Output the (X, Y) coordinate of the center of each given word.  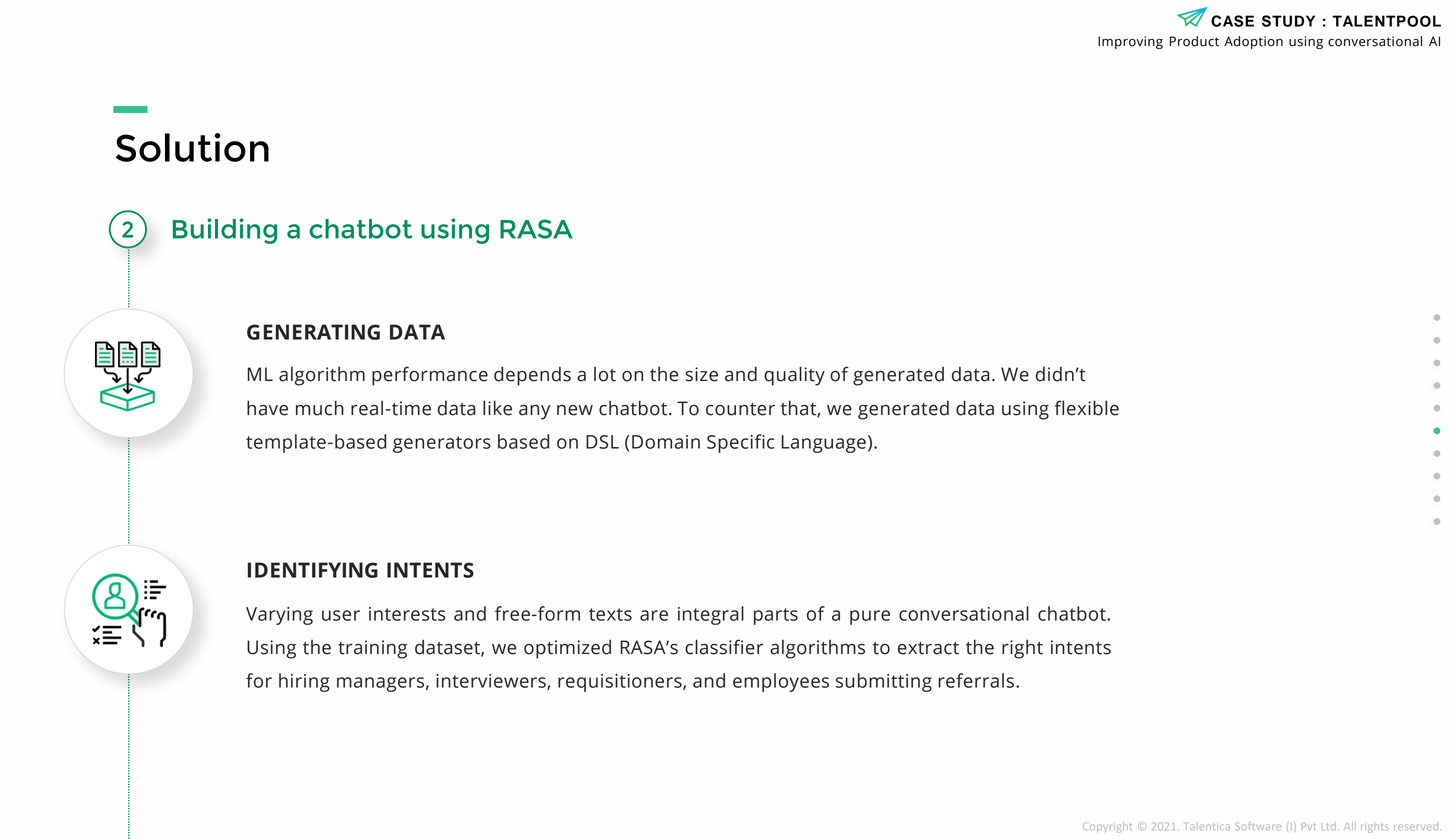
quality (794, 376)
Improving (1130, 42)
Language (823, 444)
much (320, 408)
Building (225, 231)
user (341, 615)
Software (1258, 826)
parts (776, 616)
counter (740, 409)
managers (380, 684)
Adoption (1253, 42)
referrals (976, 680)
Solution (192, 147)
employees (781, 682)
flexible (1087, 408)
